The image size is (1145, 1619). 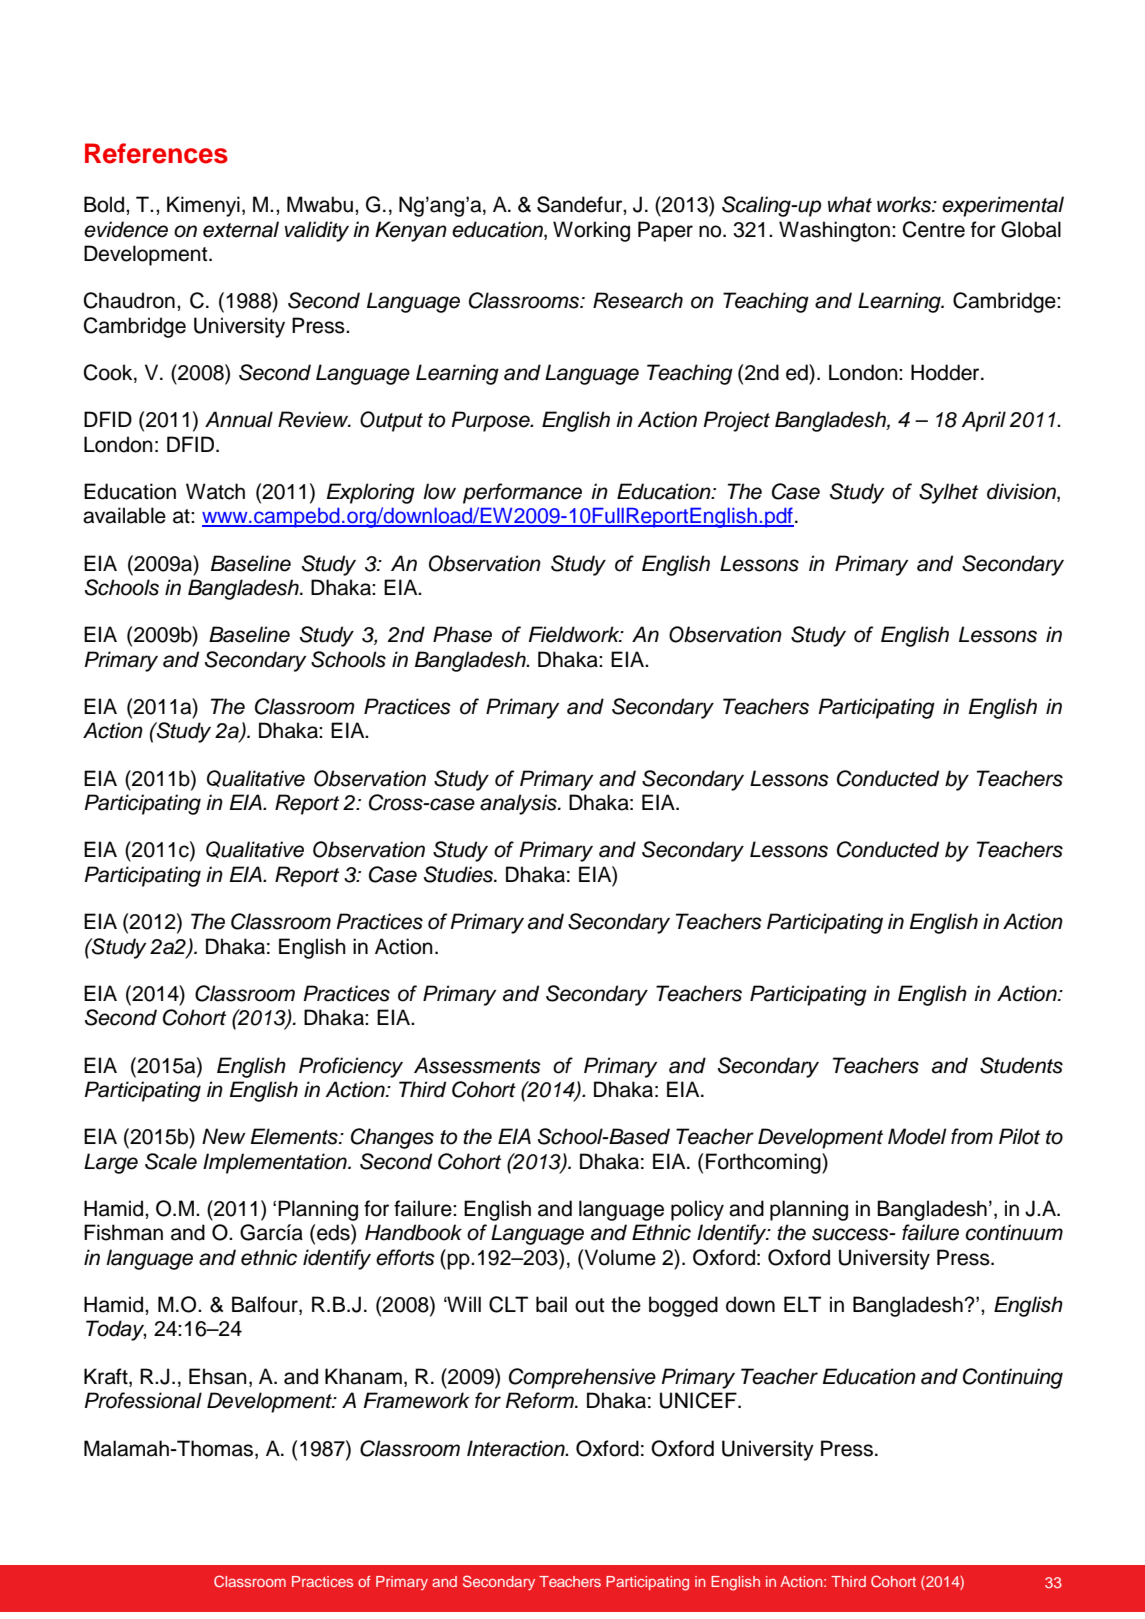 What do you see at coordinates (241, 229) in the image?
I see `external` at bounding box center [241, 229].
